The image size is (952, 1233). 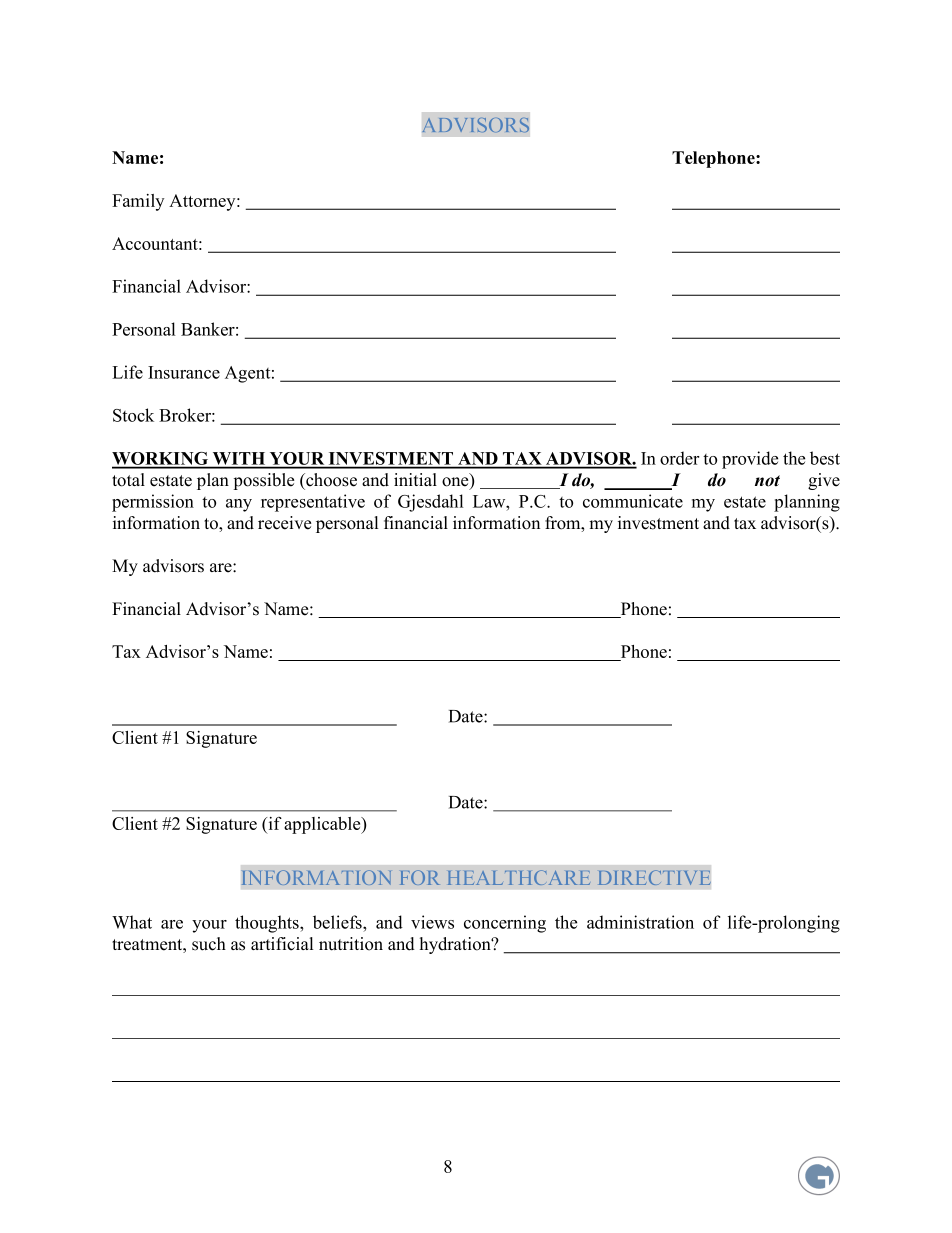 I want to click on Family, so click(x=138, y=202).
